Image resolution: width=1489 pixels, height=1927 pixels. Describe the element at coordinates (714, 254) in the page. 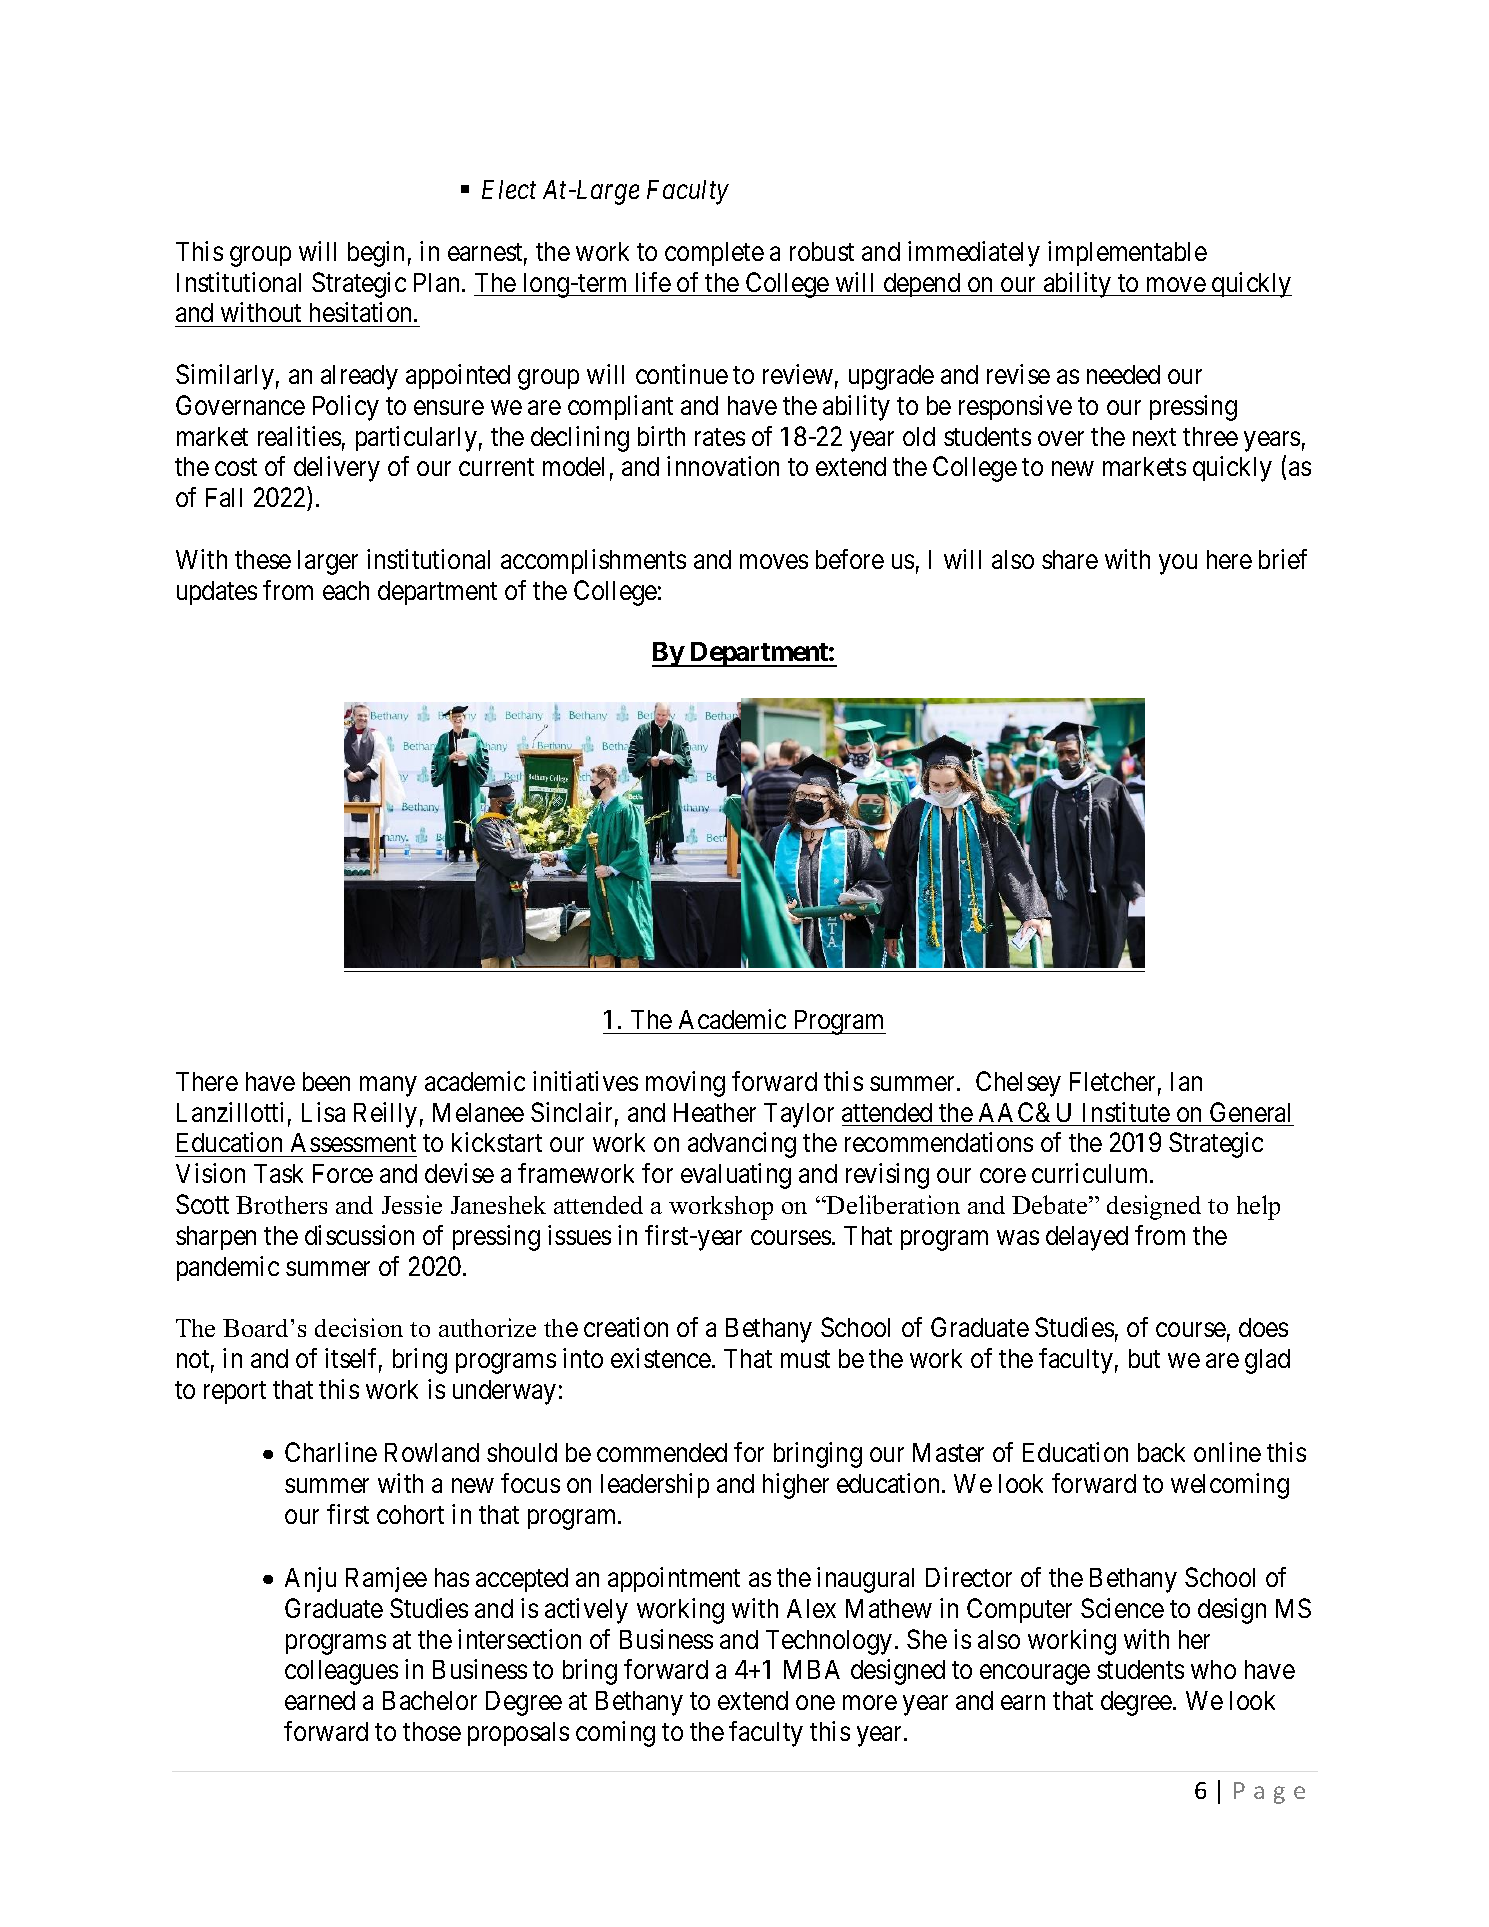

I see `complete` at that location.
